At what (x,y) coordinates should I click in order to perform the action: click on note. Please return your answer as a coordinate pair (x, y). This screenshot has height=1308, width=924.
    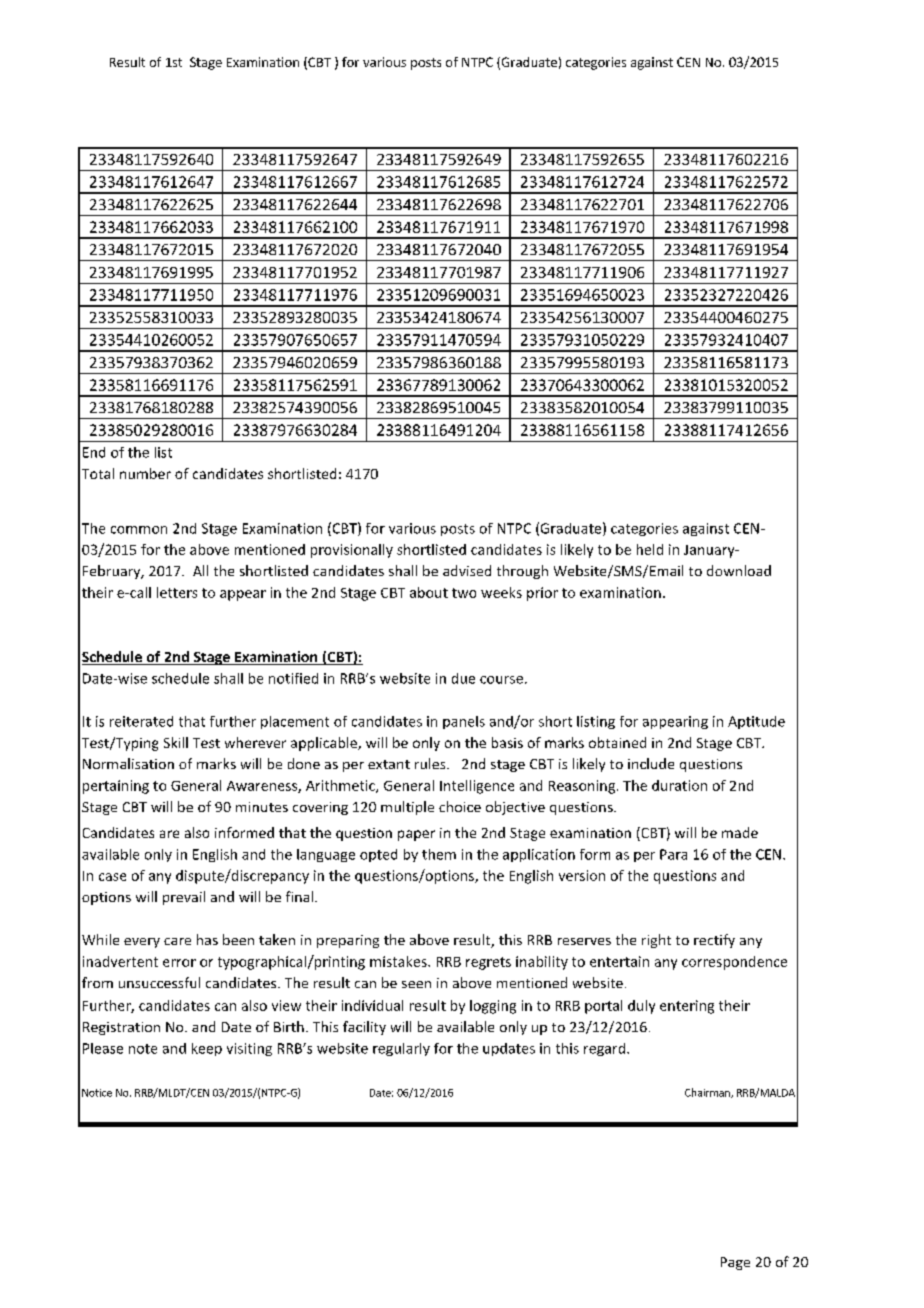
    Looking at the image, I should click on (143, 1049).
